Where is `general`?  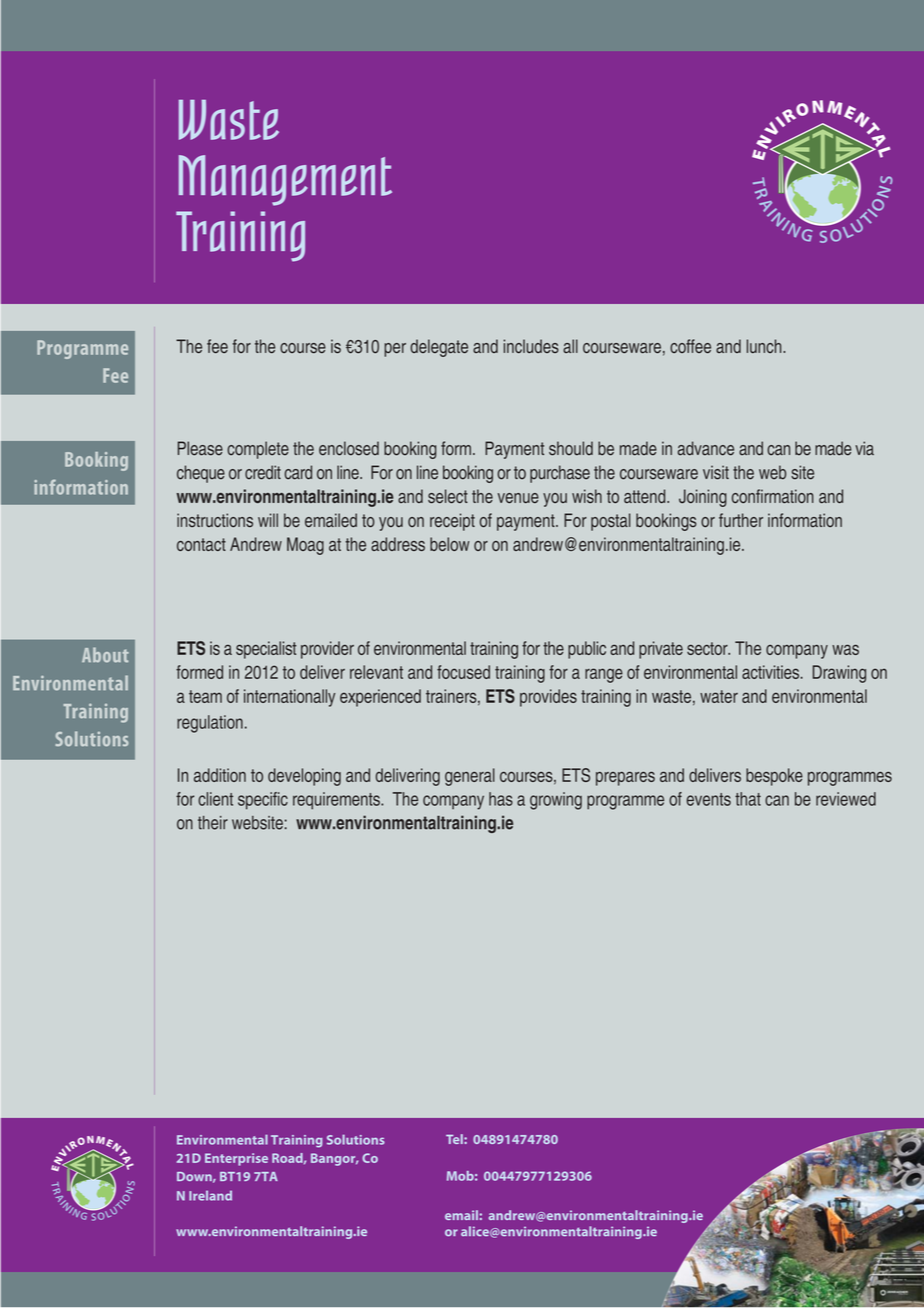
general is located at coordinates (470, 777).
